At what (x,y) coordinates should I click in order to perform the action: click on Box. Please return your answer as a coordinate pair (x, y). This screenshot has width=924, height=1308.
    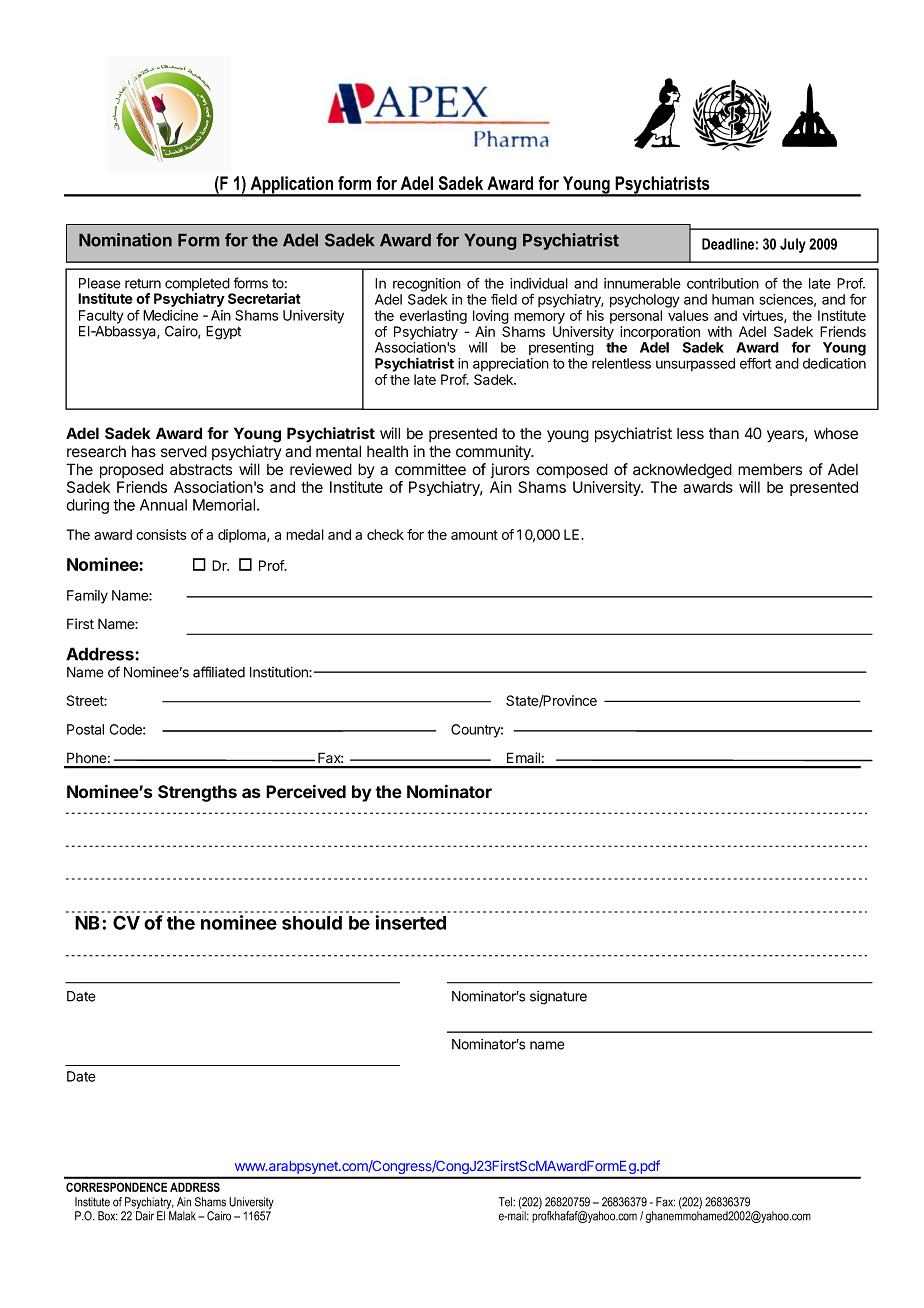
    Looking at the image, I should click on (108, 1216).
